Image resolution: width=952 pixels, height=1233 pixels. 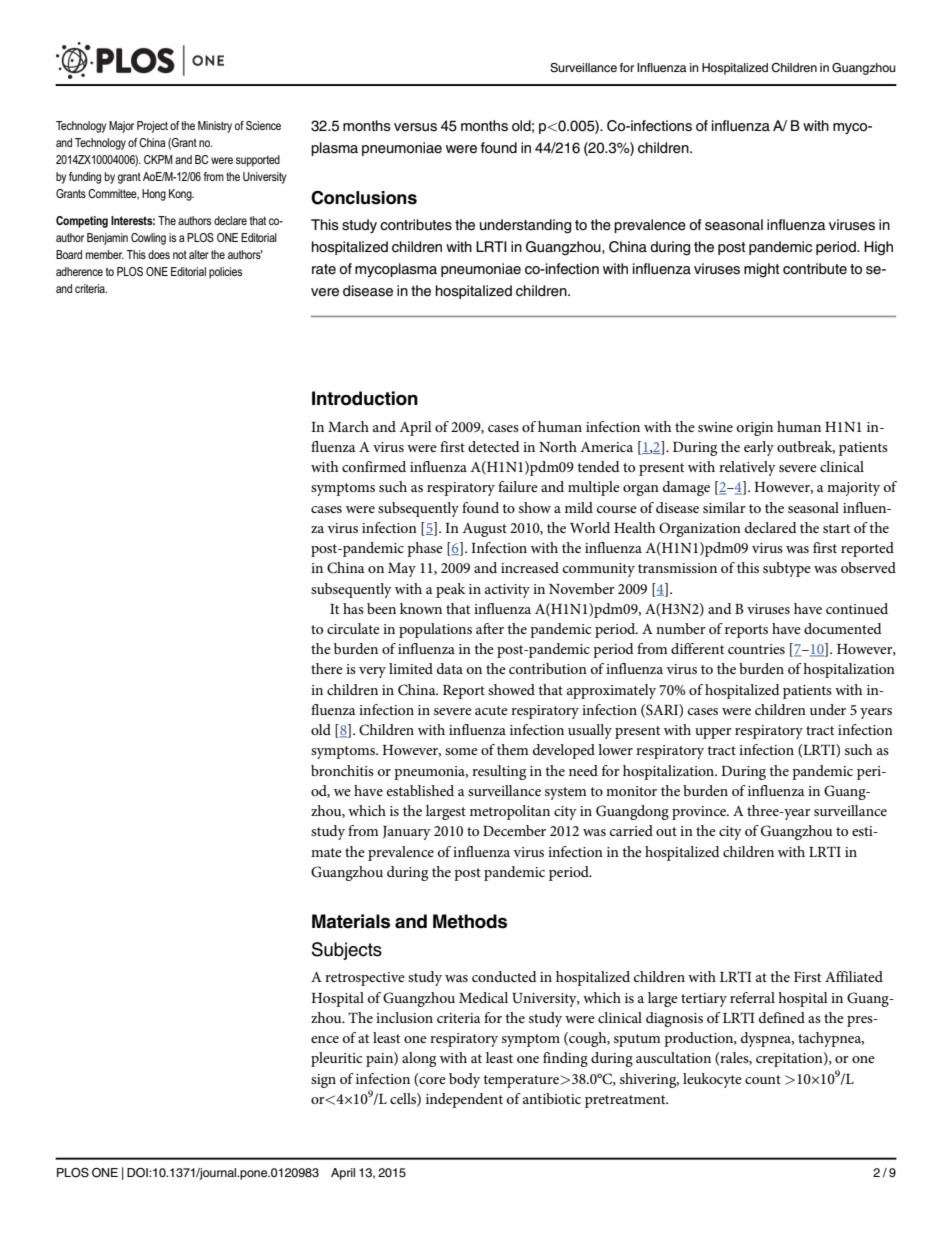 What do you see at coordinates (415, 127) in the page?
I see `versus` at bounding box center [415, 127].
